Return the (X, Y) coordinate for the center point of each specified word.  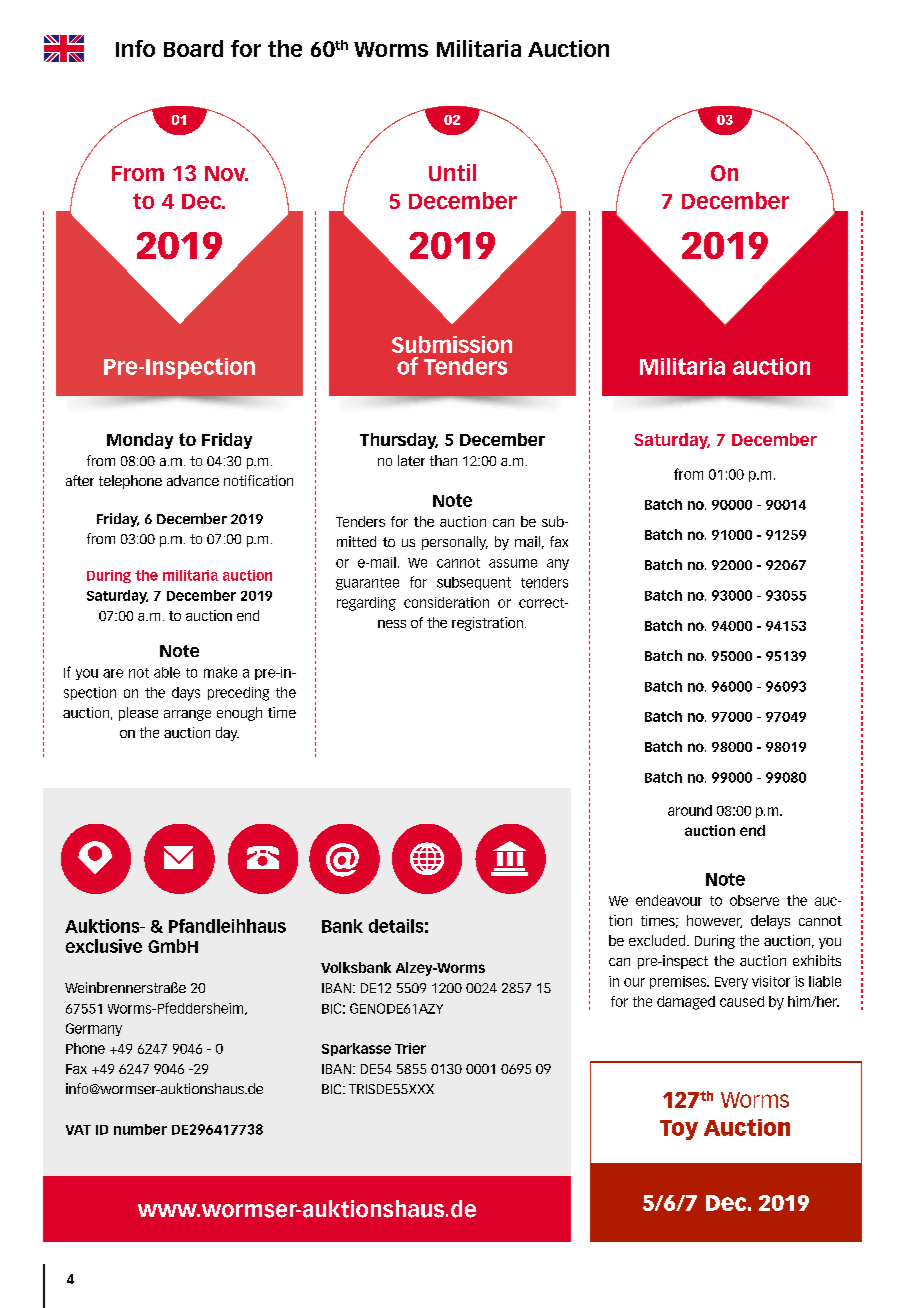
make (220, 672)
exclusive (104, 946)
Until (452, 172)
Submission (452, 344)
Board (193, 48)
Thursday (399, 441)
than (443, 460)
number (140, 1129)
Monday (140, 441)
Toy (679, 1130)
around (690, 810)
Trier (410, 1048)
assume (513, 563)
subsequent (474, 583)
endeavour (669, 900)
